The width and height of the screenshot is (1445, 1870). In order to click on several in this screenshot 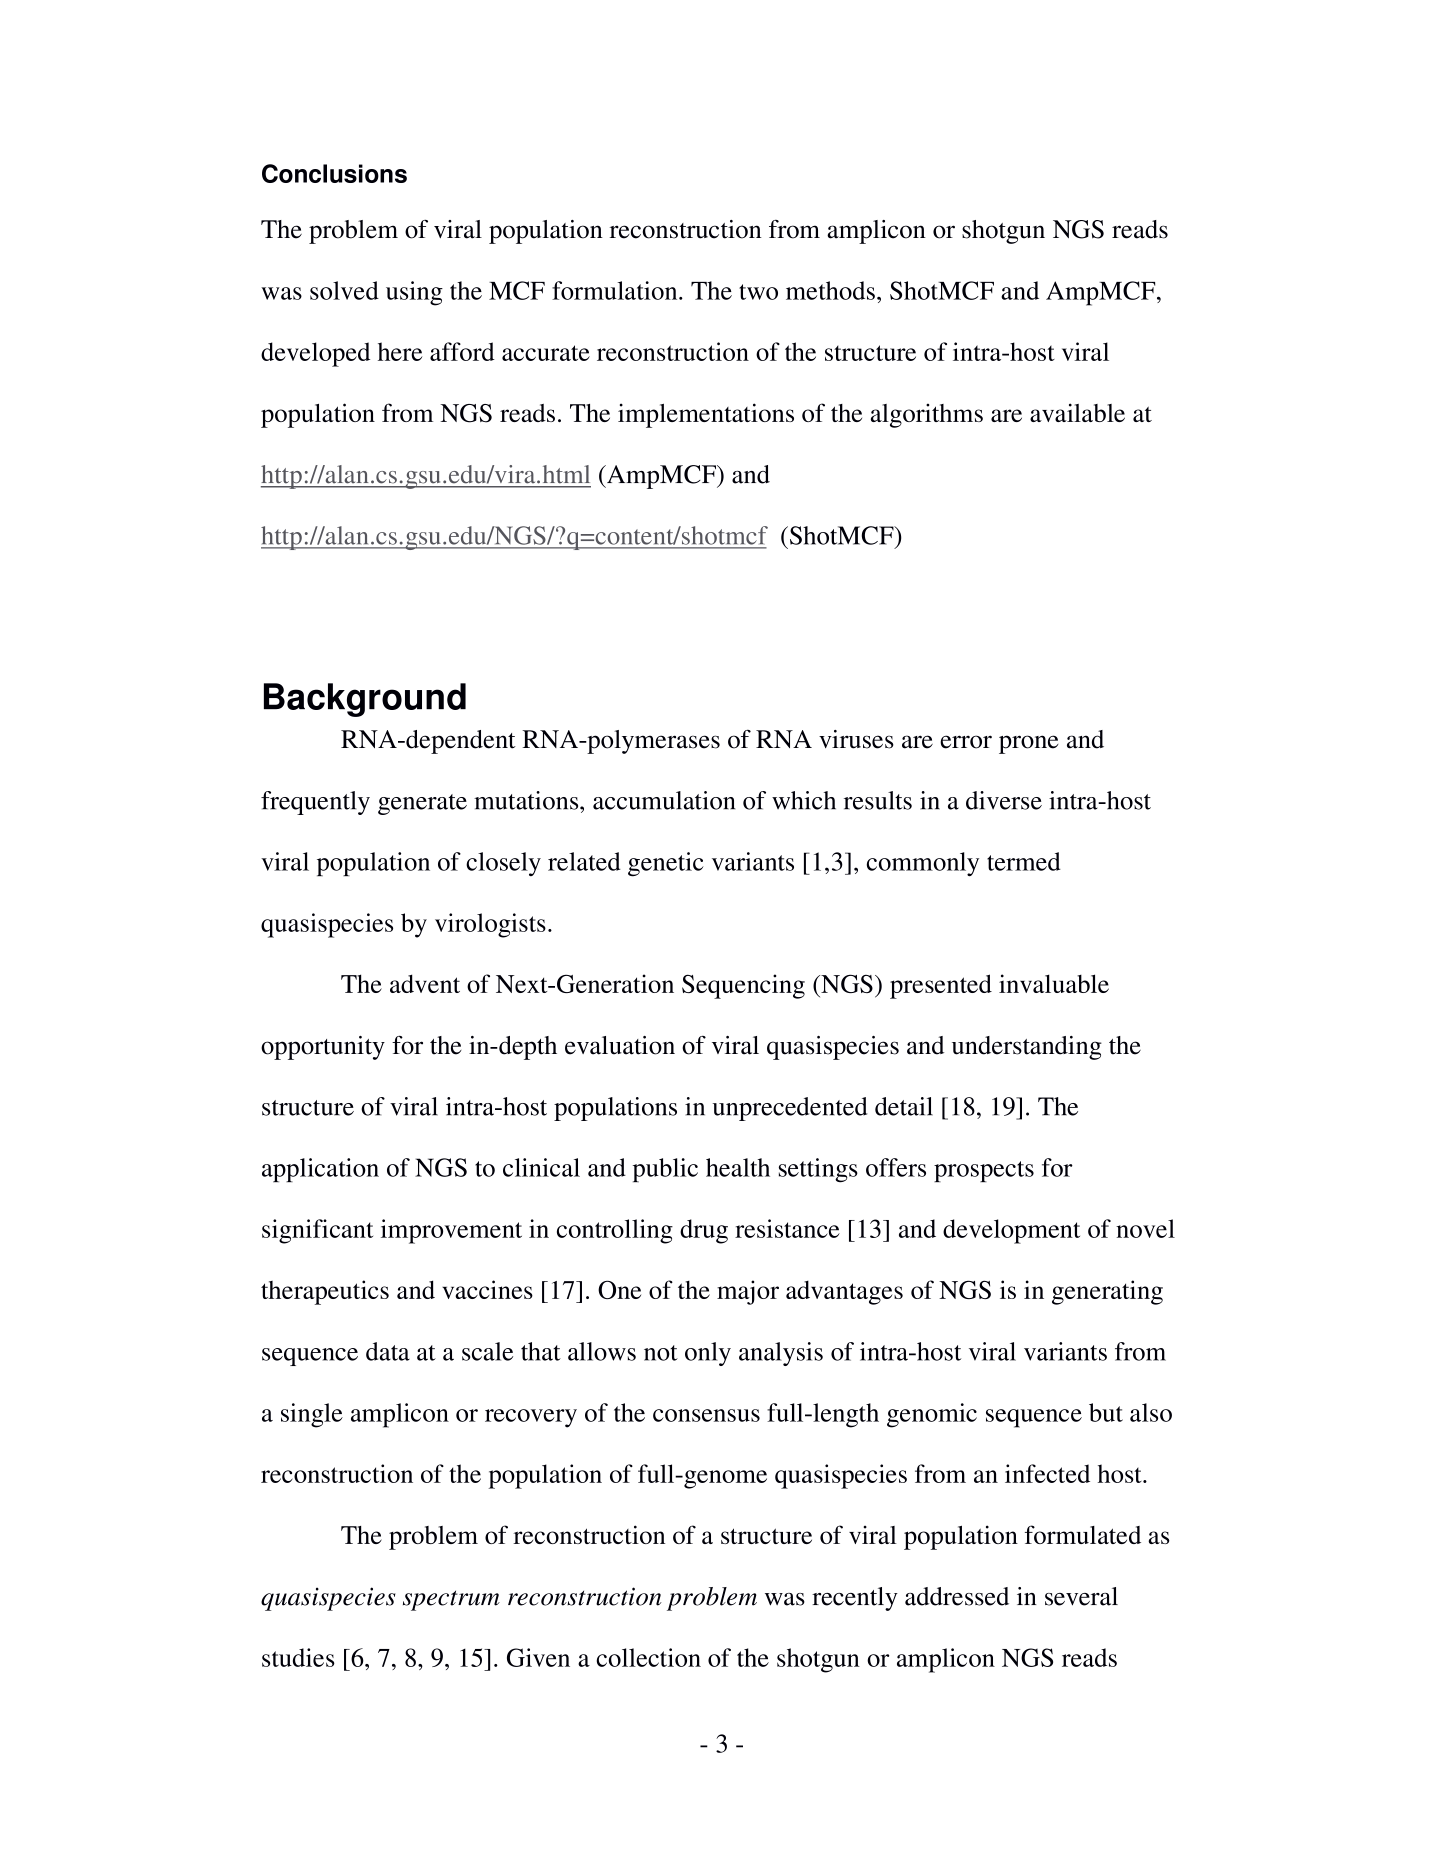, I will do `click(1081, 1596)`.
